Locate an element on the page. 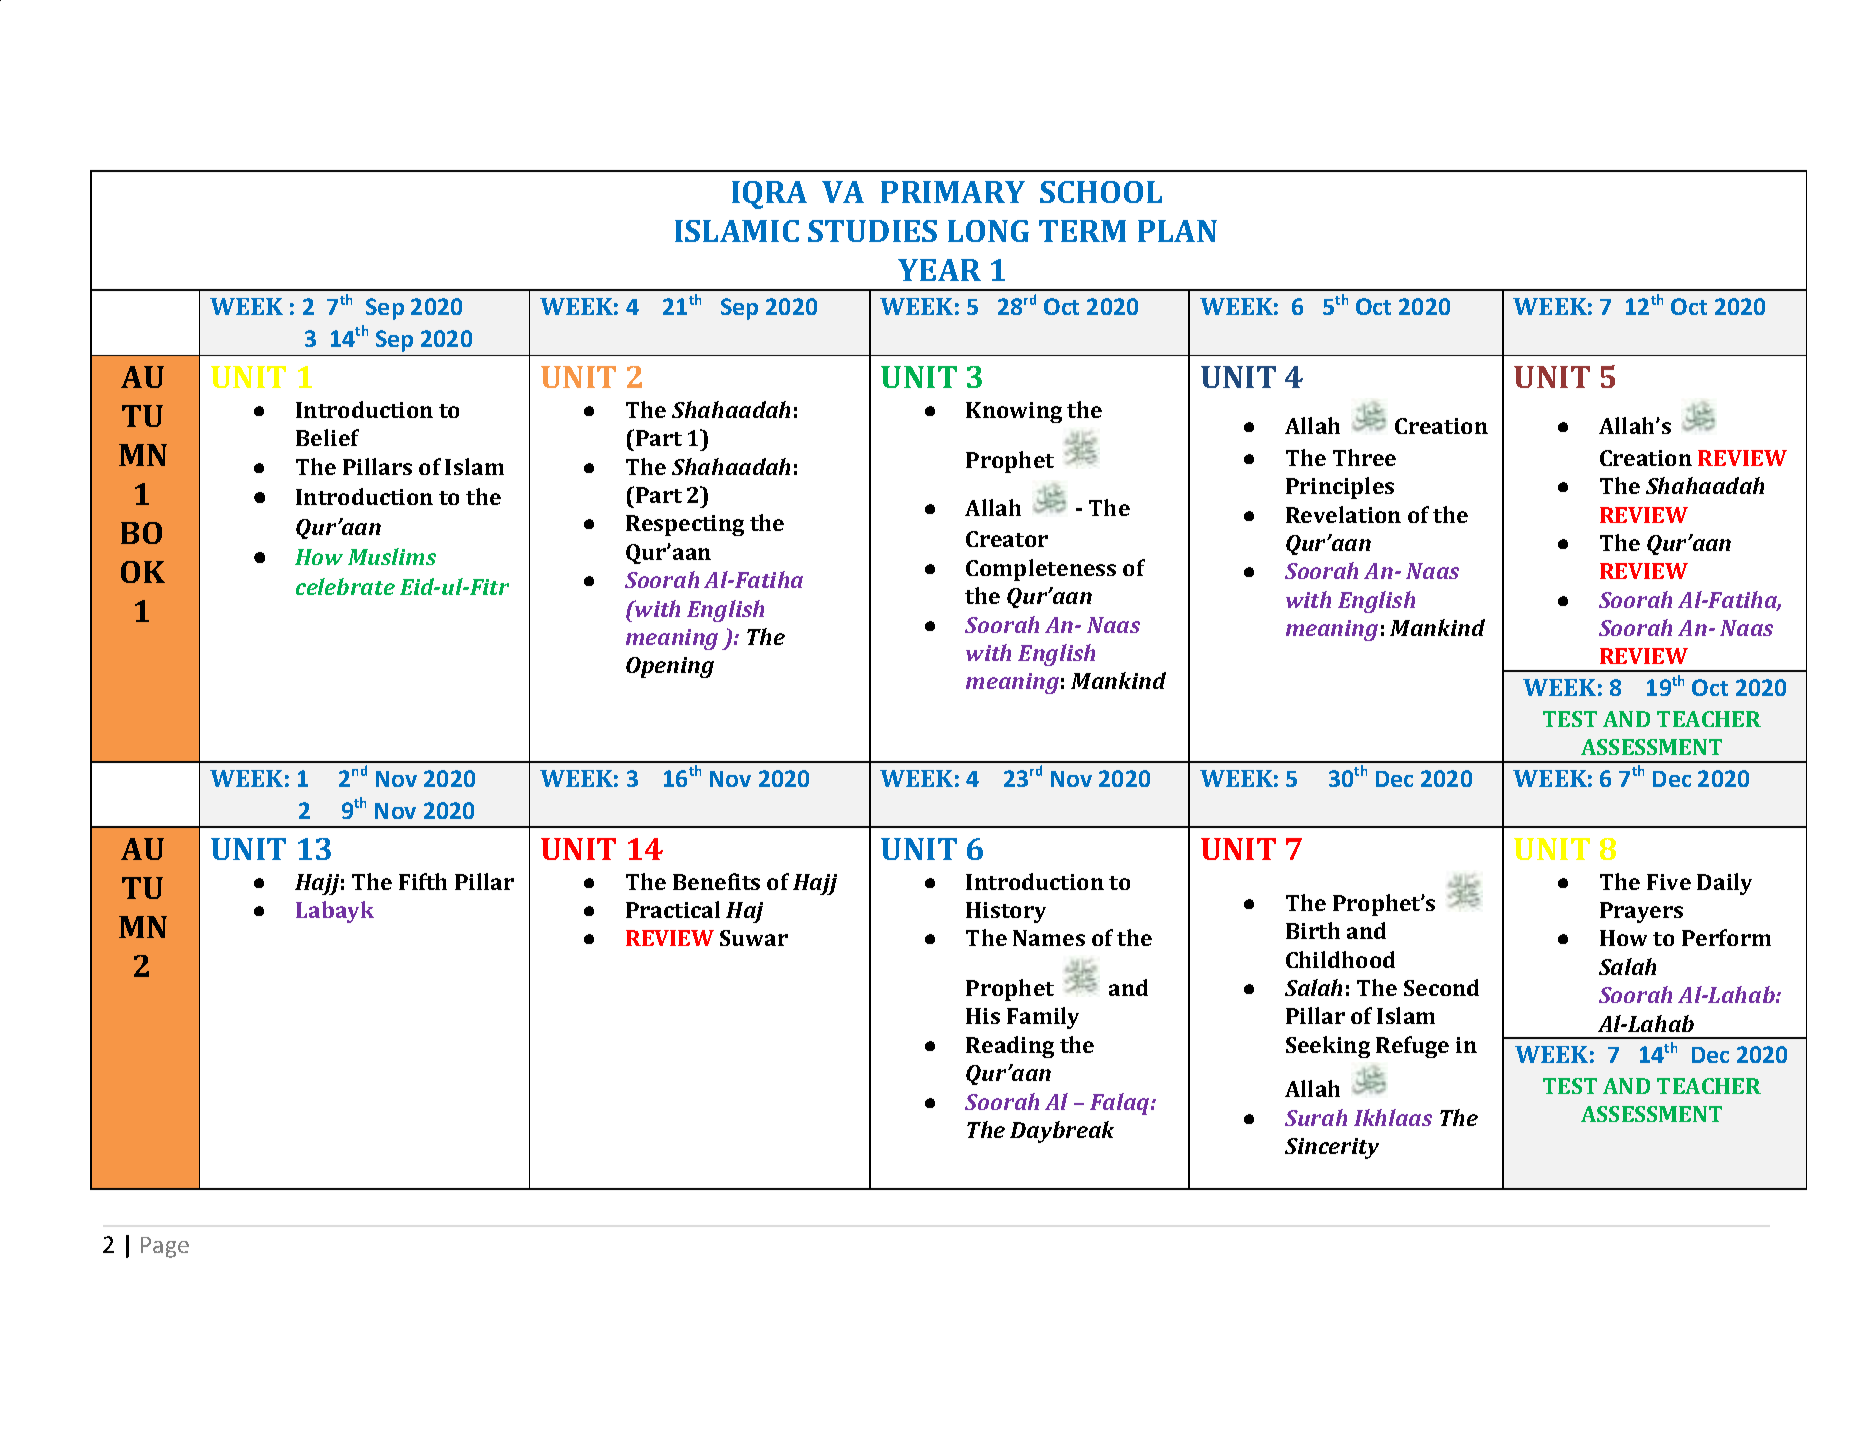 This image has width=1873, height=1447. Muslims is located at coordinates (392, 556).
